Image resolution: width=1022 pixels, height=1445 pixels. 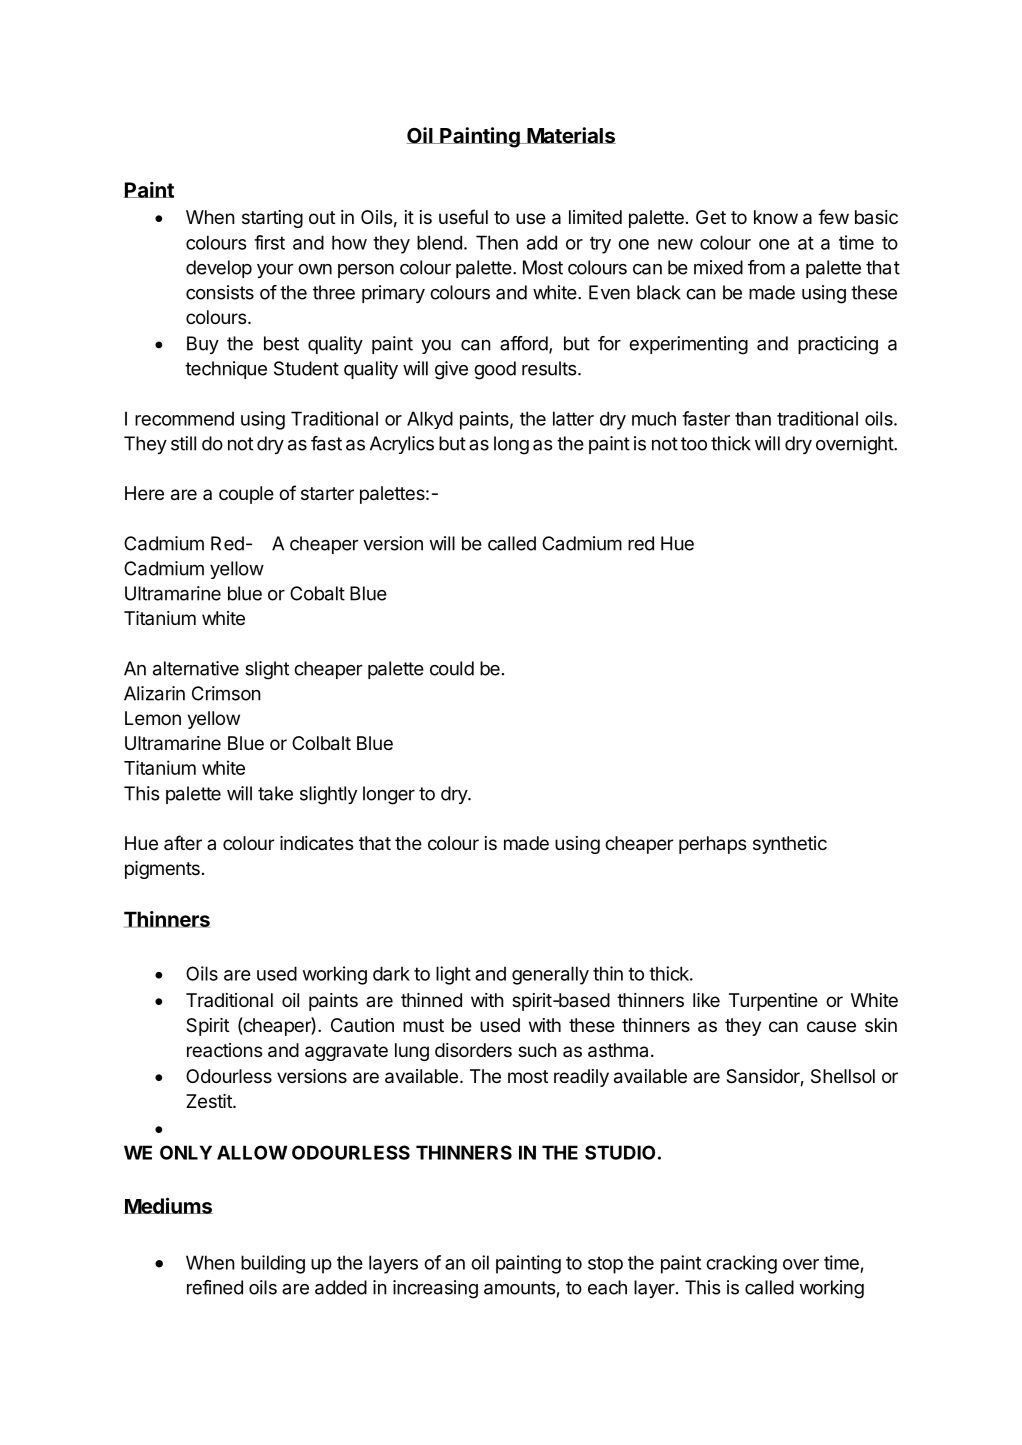 What do you see at coordinates (694, 444) in the image?
I see `too` at bounding box center [694, 444].
